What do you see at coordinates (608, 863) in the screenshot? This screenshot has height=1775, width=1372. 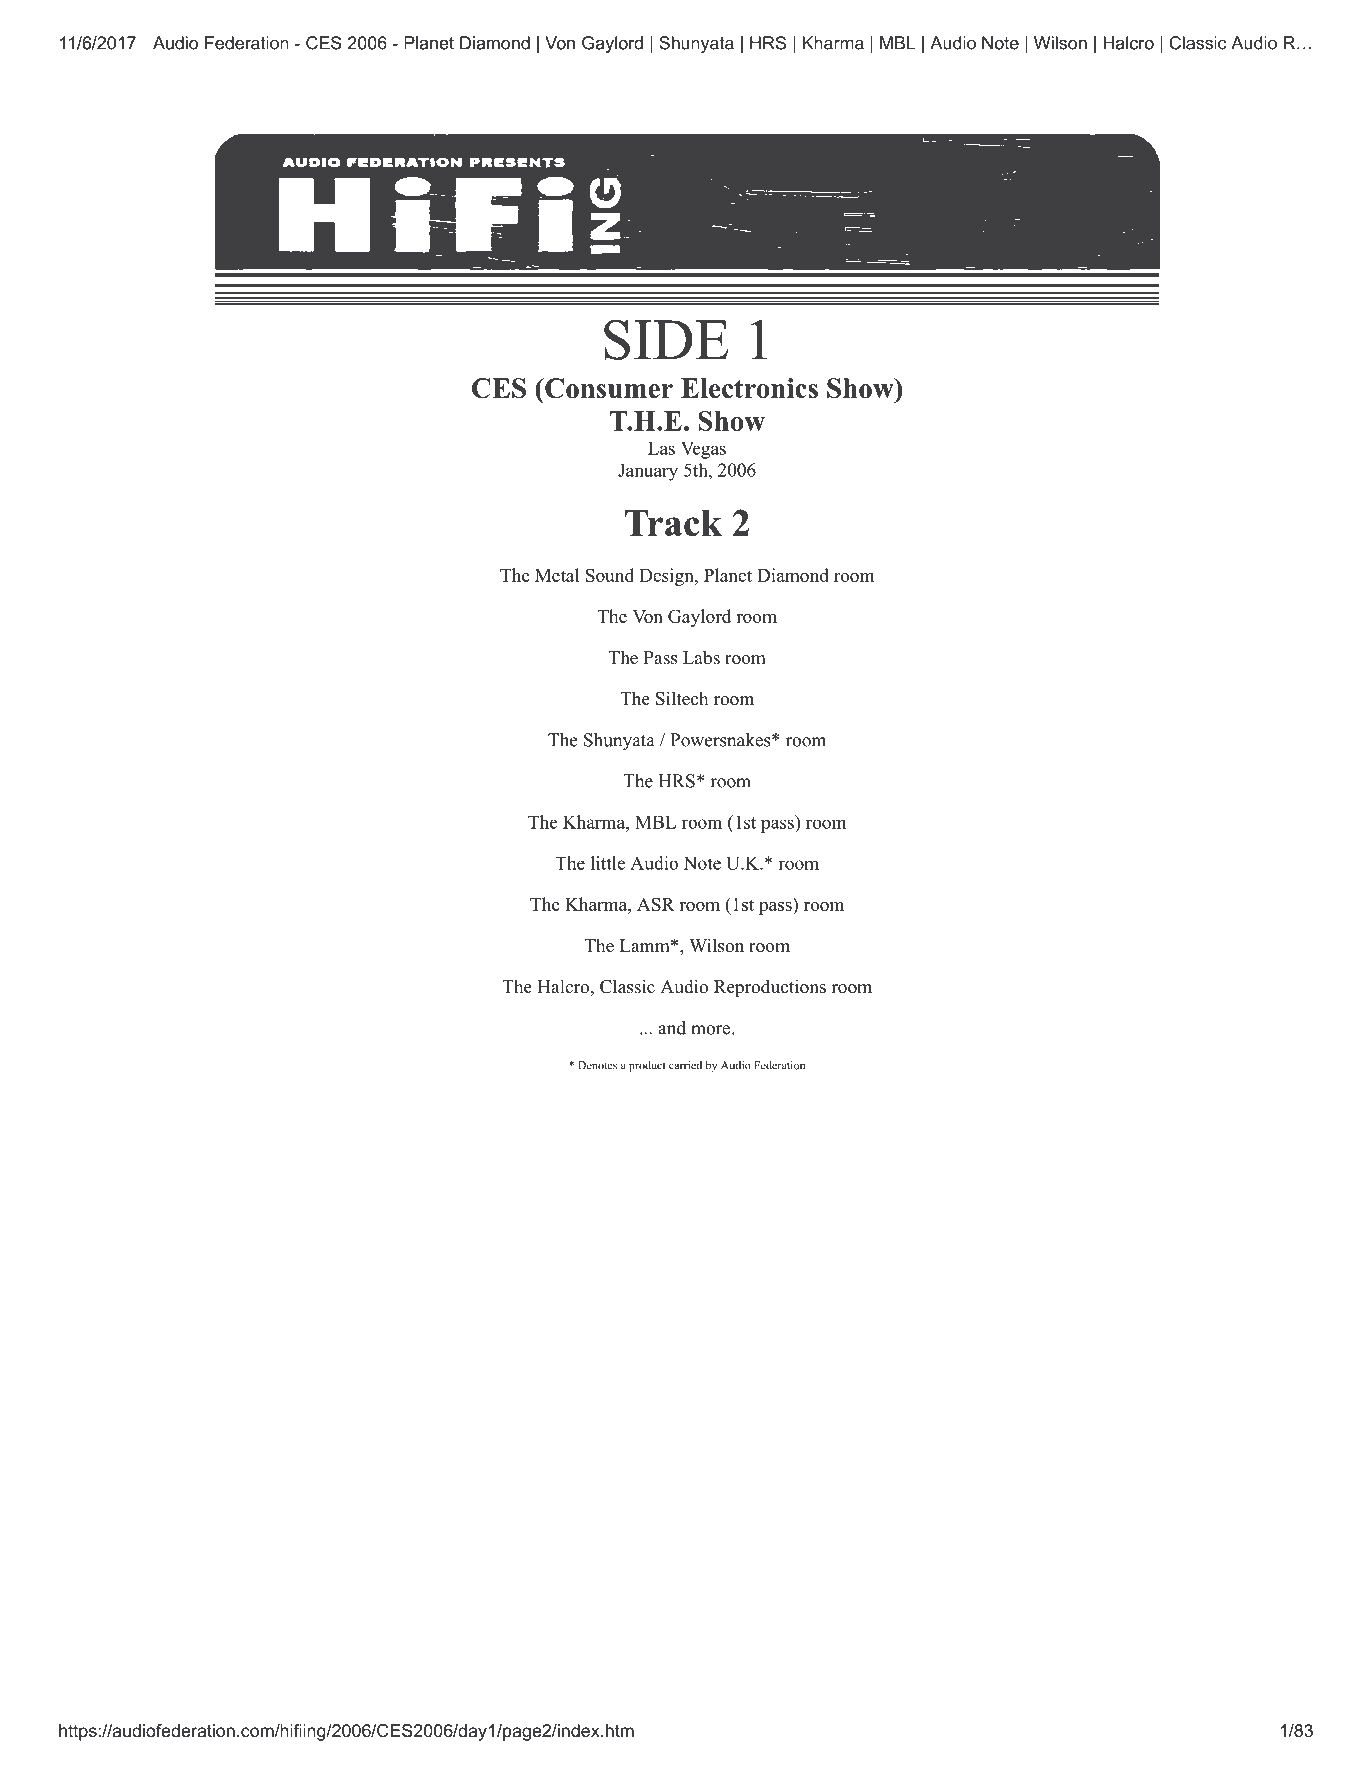 I see `little` at bounding box center [608, 863].
